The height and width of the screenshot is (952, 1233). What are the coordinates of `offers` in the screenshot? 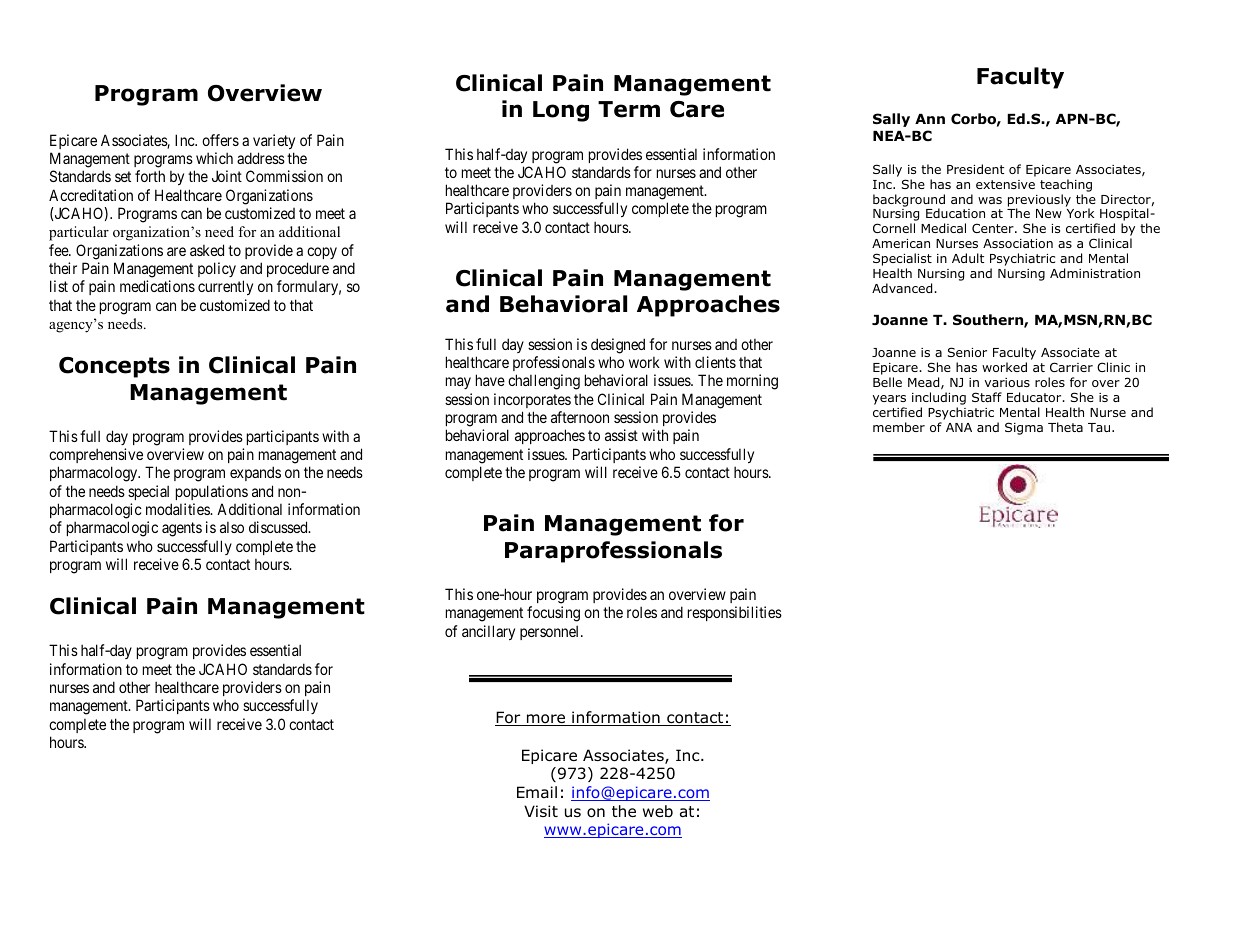 It's located at (220, 140).
